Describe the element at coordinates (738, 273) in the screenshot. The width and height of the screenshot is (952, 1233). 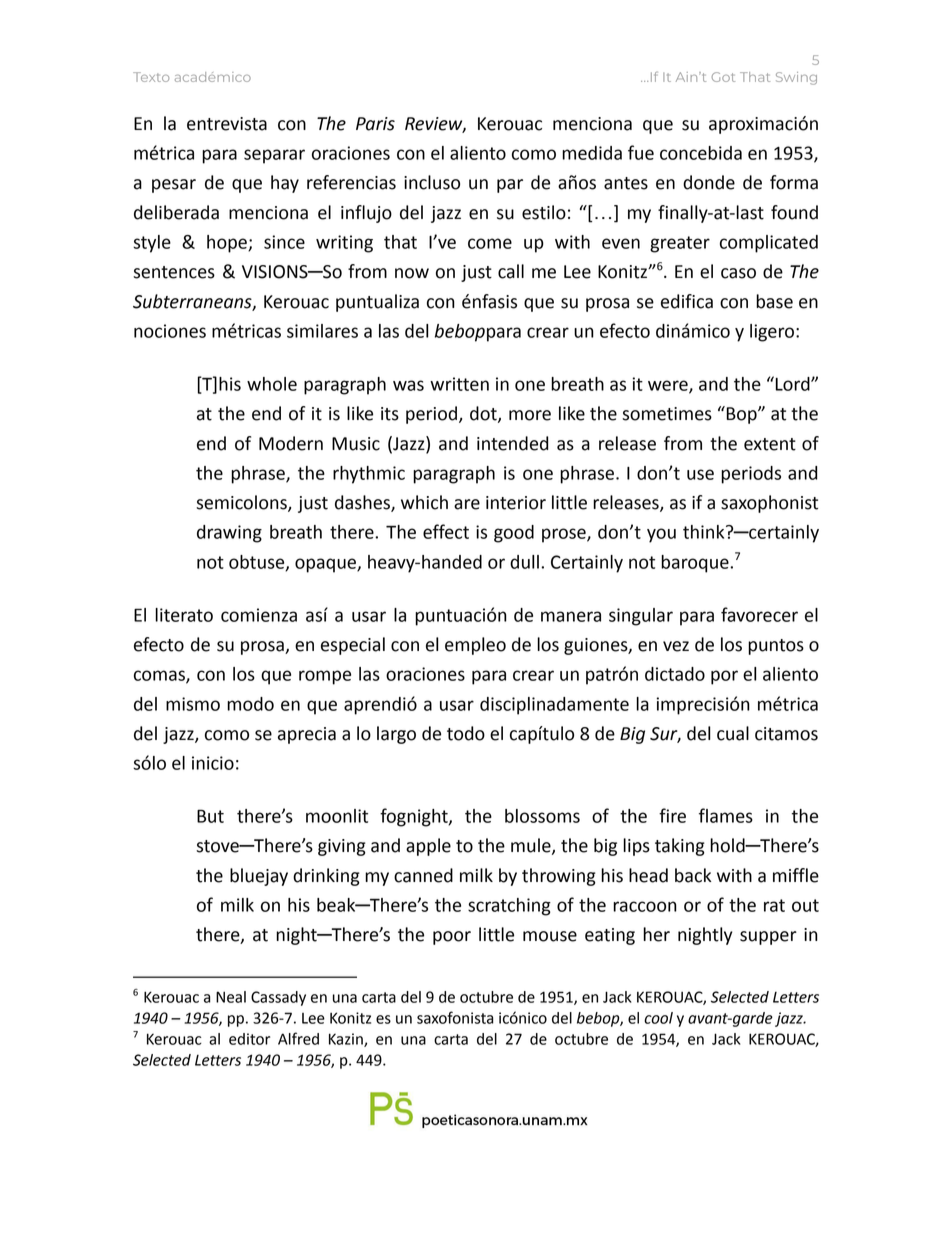
I see `caso` at that location.
